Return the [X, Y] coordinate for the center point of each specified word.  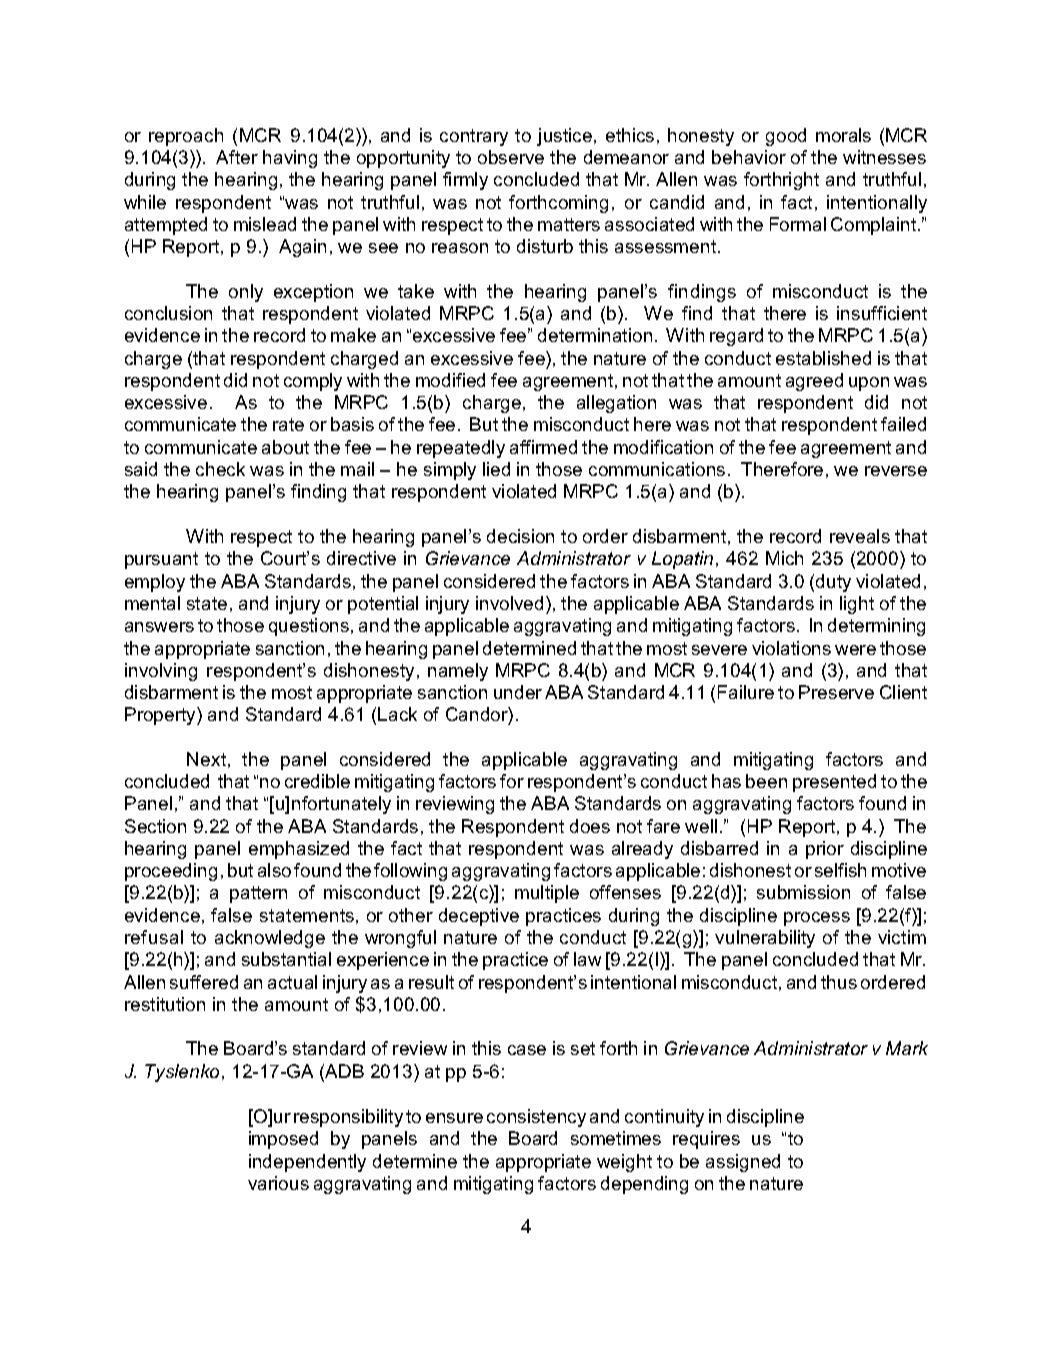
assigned [743, 1163]
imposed [283, 1140]
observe [511, 157]
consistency [536, 1118]
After [237, 157]
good [786, 137]
